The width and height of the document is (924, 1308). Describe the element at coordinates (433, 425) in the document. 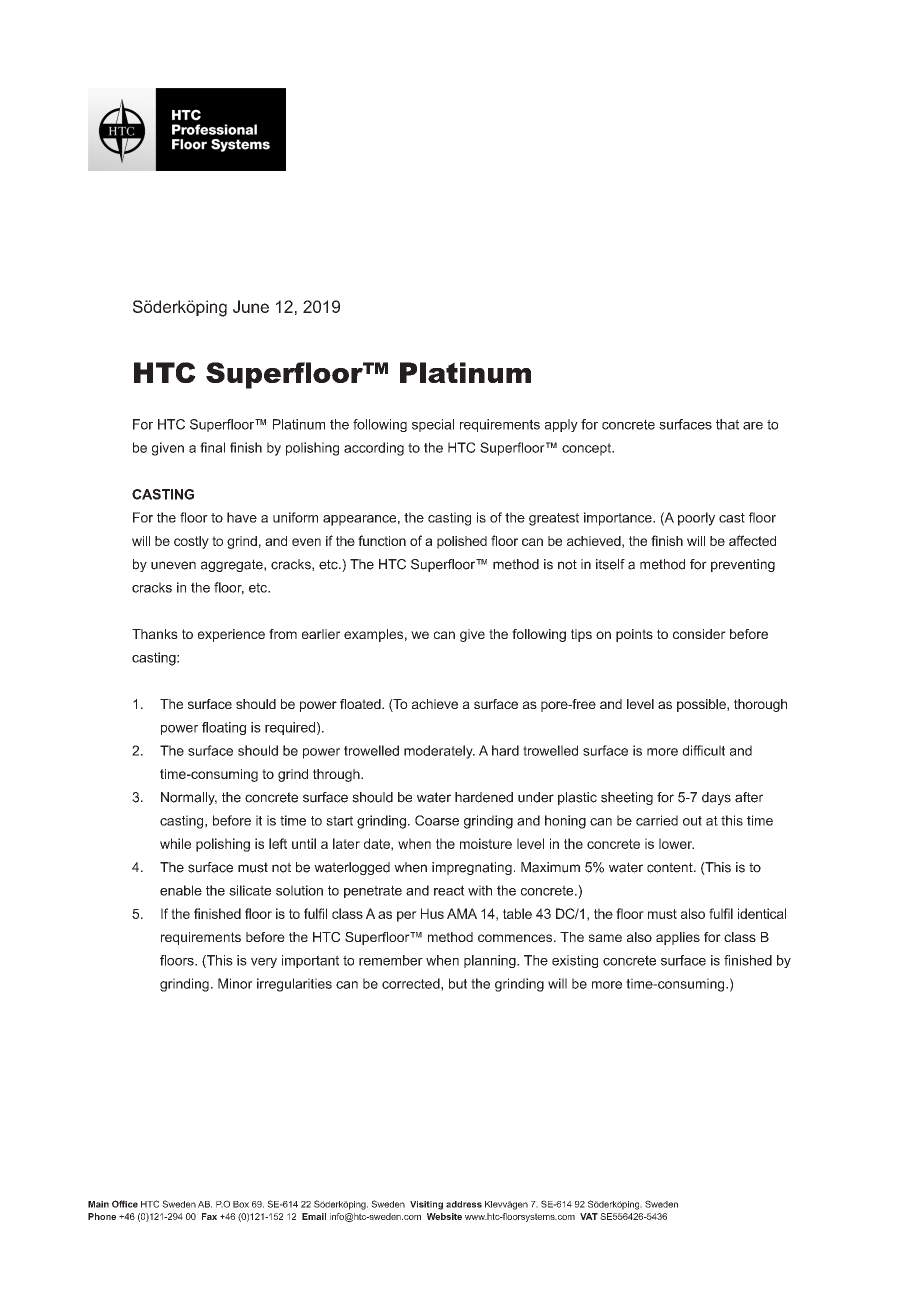

I see `special` at that location.
